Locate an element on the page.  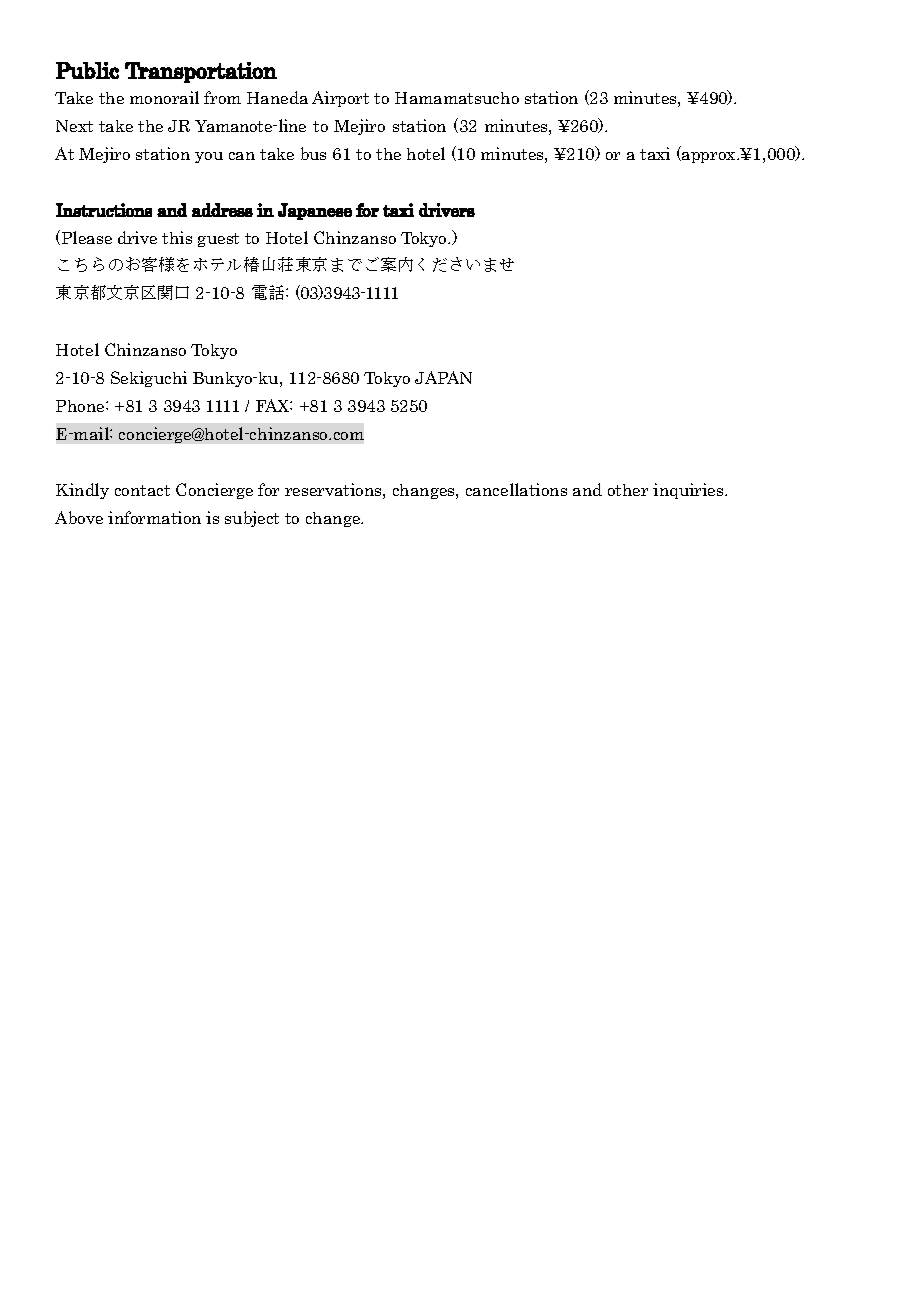
Phone is located at coordinates (81, 406).
